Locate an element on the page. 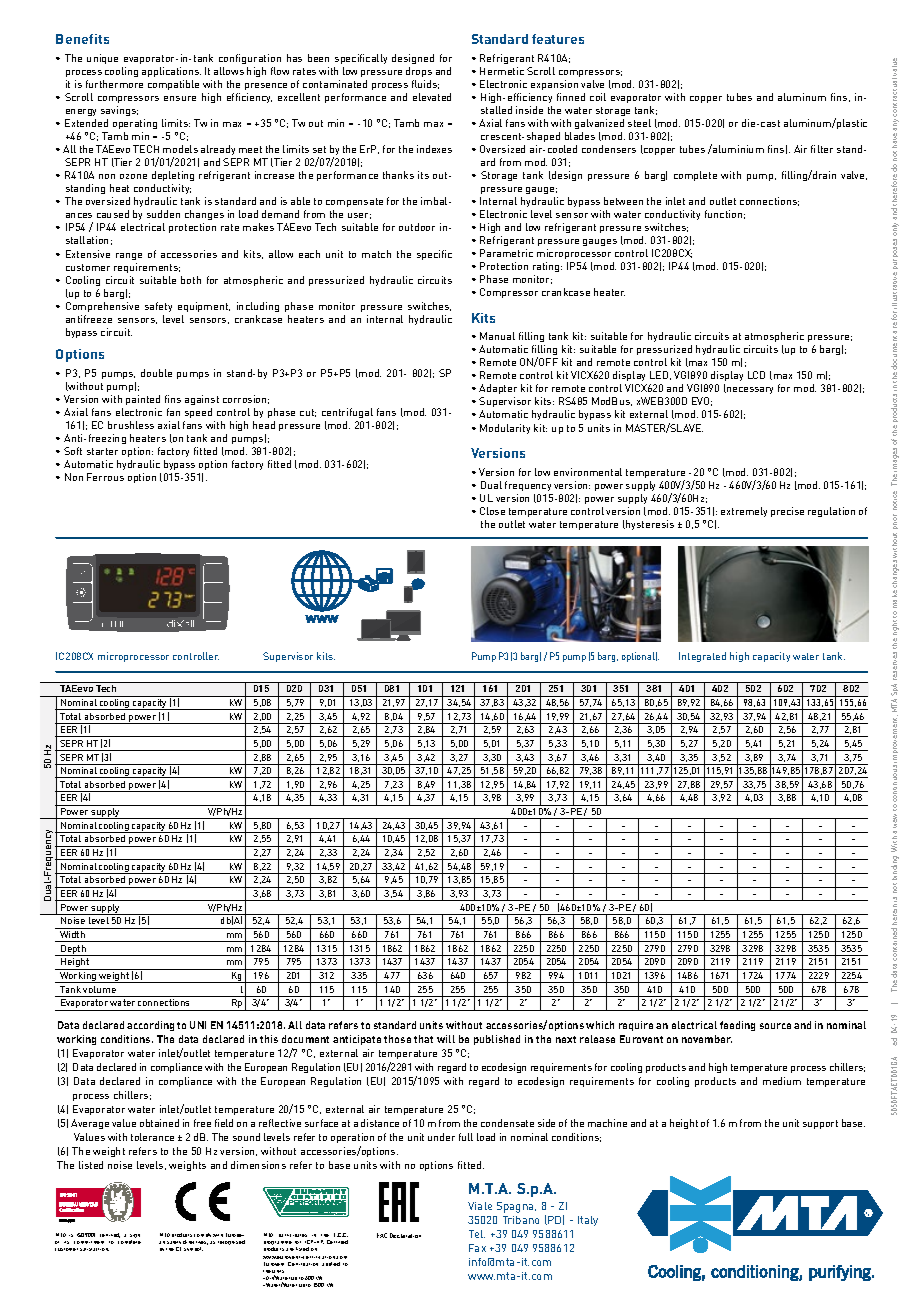  Manual is located at coordinates (497, 336).
